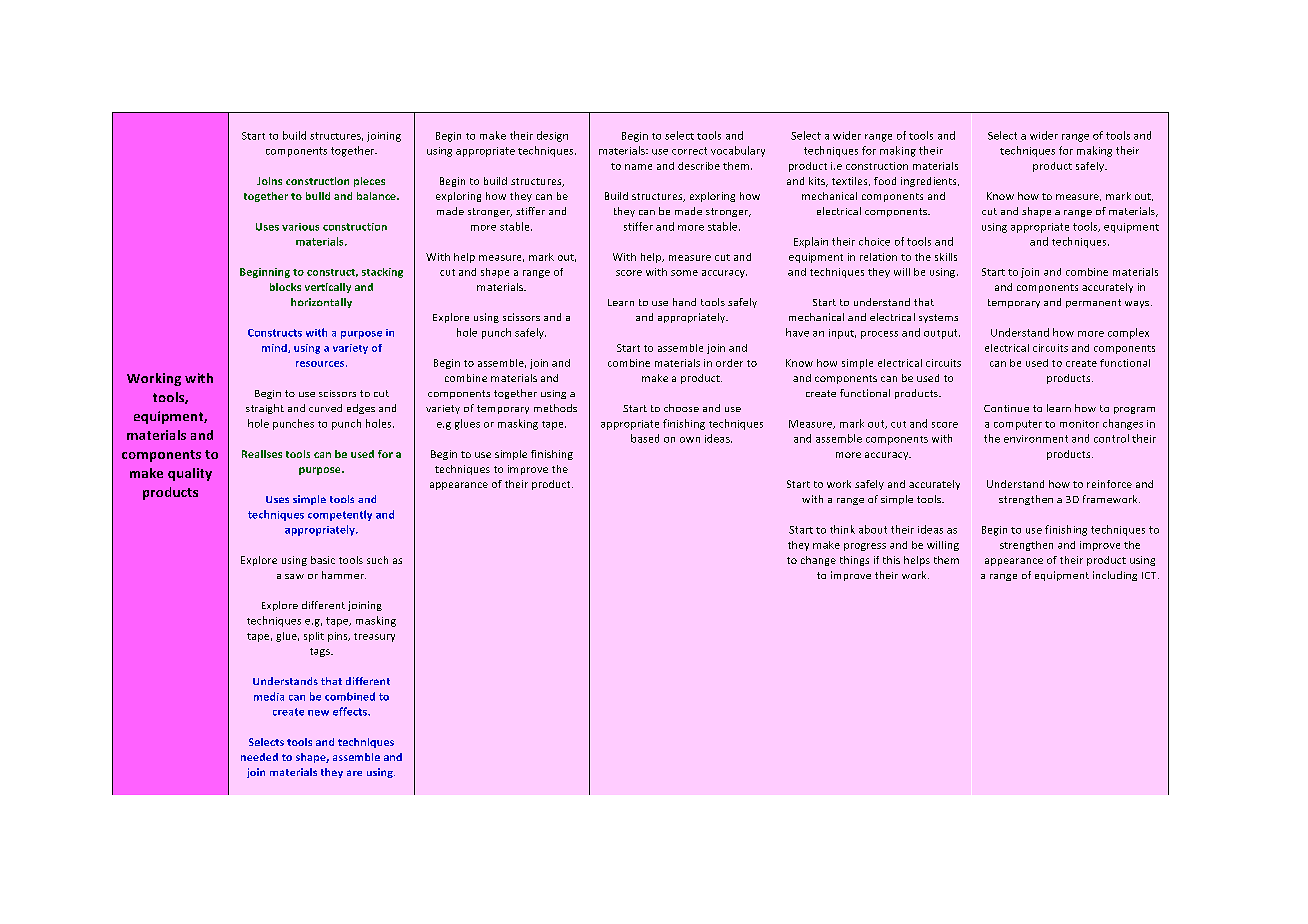 The width and height of the screenshot is (1308, 924). What do you see at coordinates (259, 757) in the screenshot?
I see `needed` at bounding box center [259, 757].
